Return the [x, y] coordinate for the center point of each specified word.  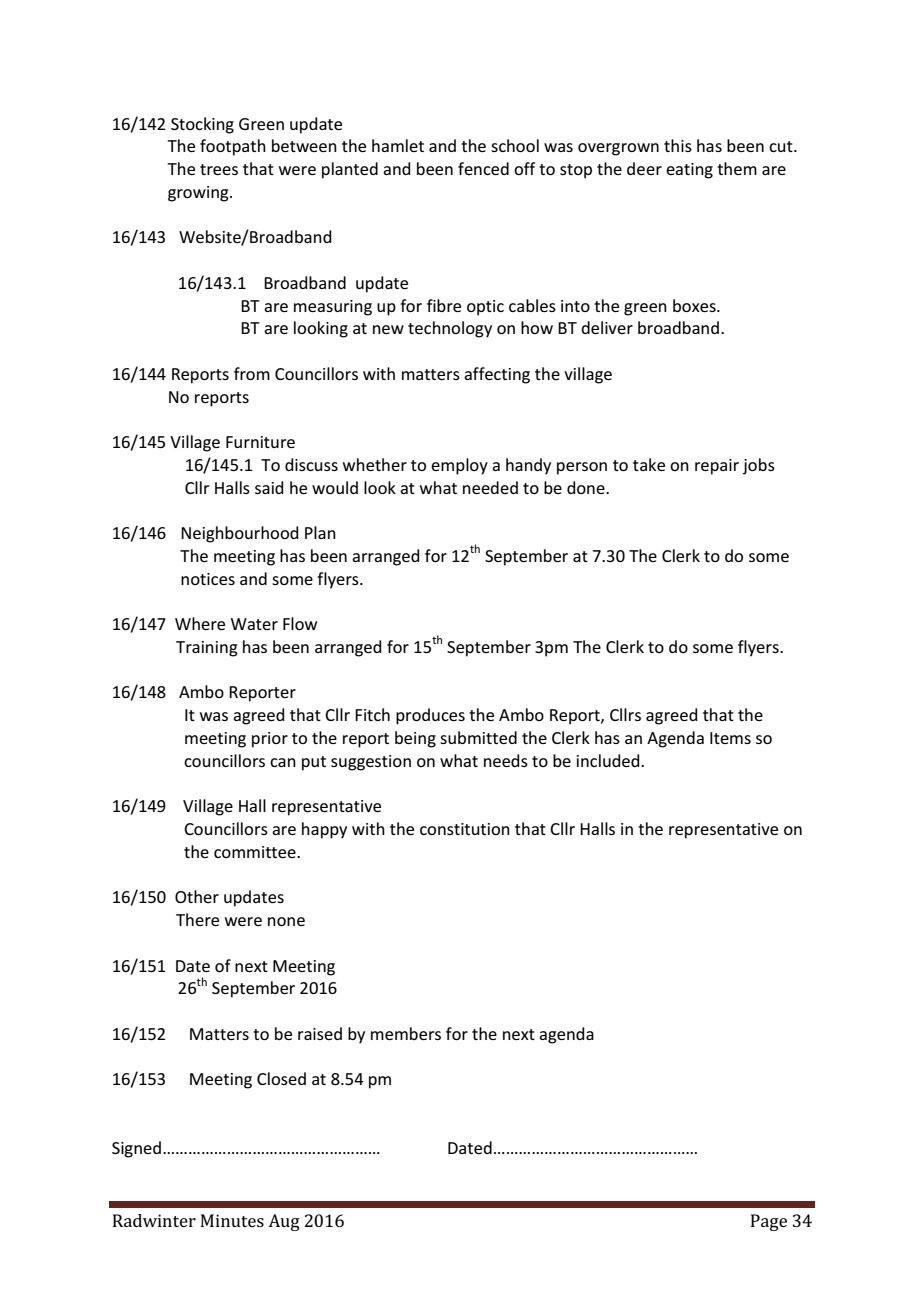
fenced [483, 168]
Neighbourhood [240, 534]
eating [689, 171]
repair [717, 467]
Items [730, 738]
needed [490, 487]
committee [256, 852]
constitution [465, 829]
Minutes [232, 1220]
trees [219, 169]
